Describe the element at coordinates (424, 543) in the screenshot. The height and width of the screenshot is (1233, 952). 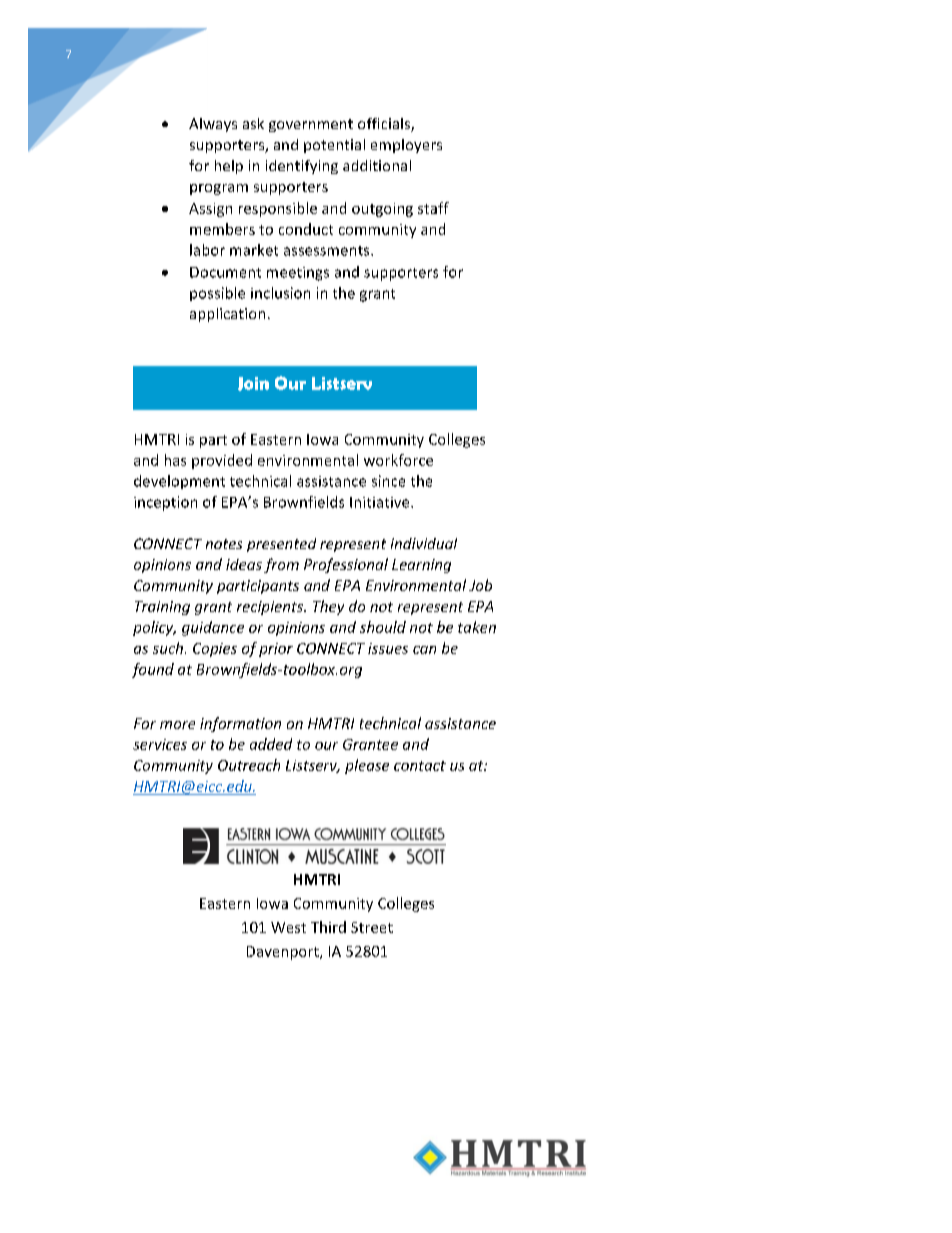
I see `individual` at that location.
